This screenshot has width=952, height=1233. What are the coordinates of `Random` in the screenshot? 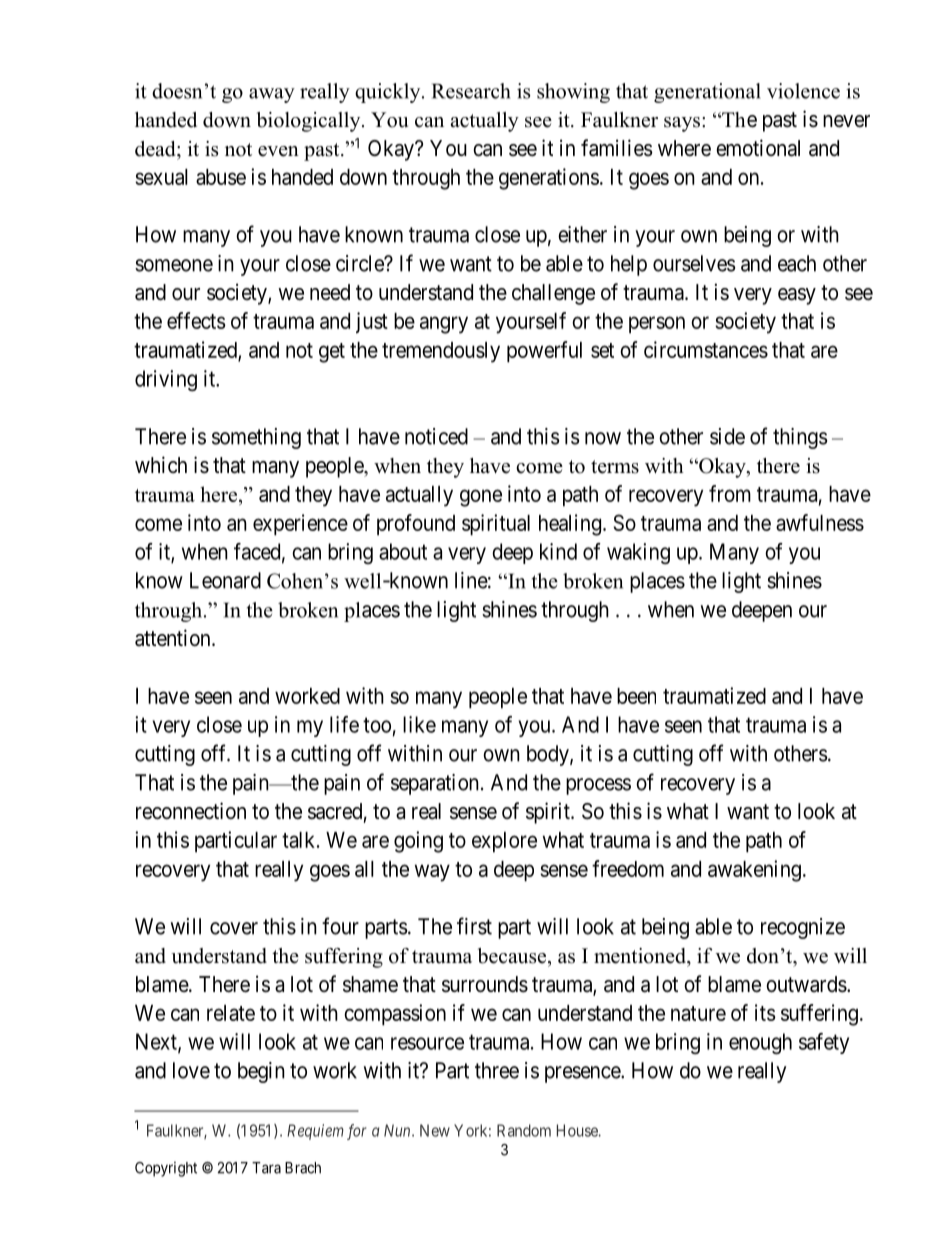 It's located at (524, 1130).
